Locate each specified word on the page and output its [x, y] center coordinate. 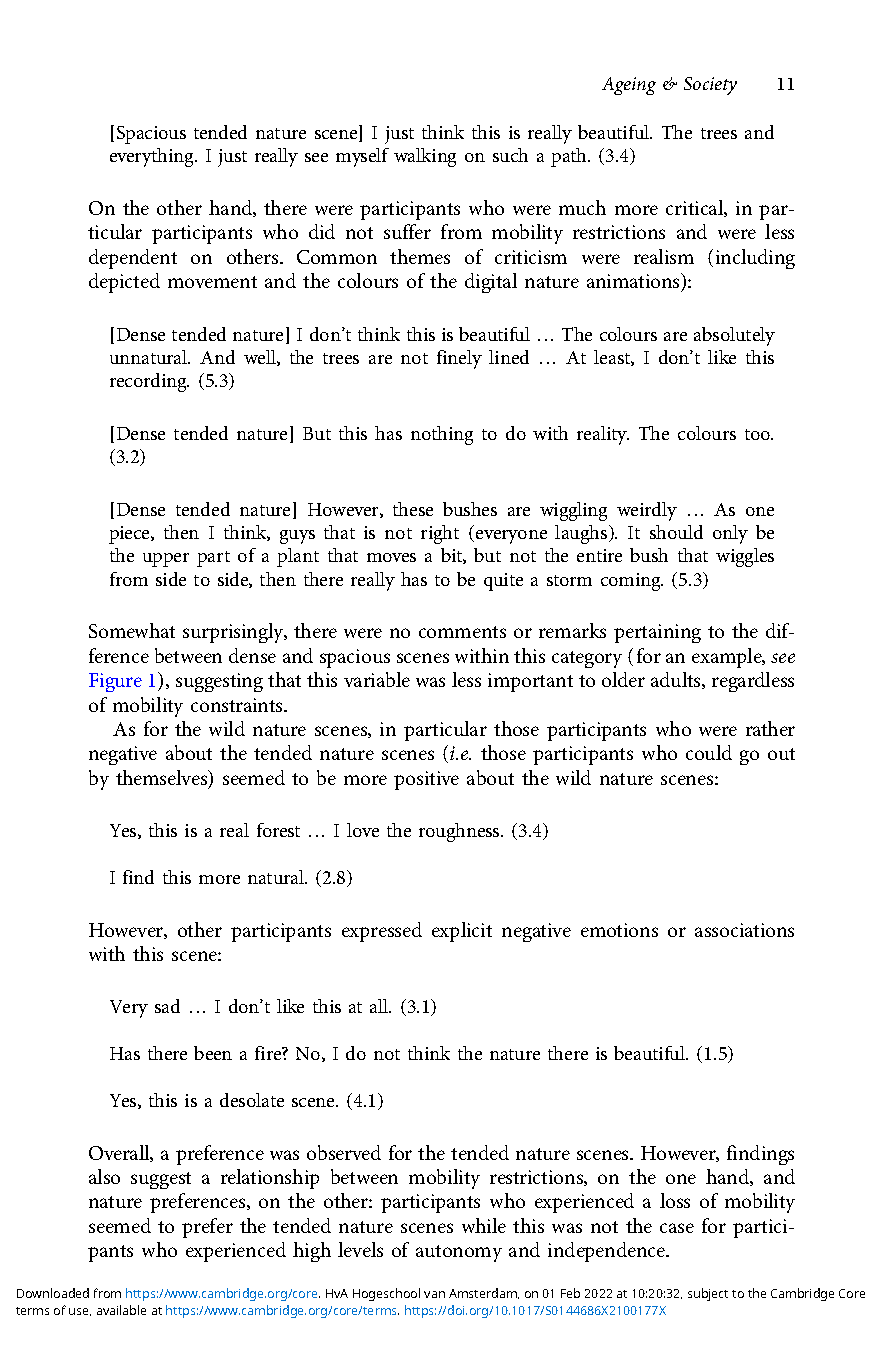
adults [677, 680]
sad [167, 1006]
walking [425, 157]
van [434, 1294]
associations [744, 930]
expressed [382, 932]
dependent [133, 259]
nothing [442, 435]
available [121, 1310]
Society [710, 86]
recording [149, 382]
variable [377, 679]
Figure [115, 682]
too [758, 434]
